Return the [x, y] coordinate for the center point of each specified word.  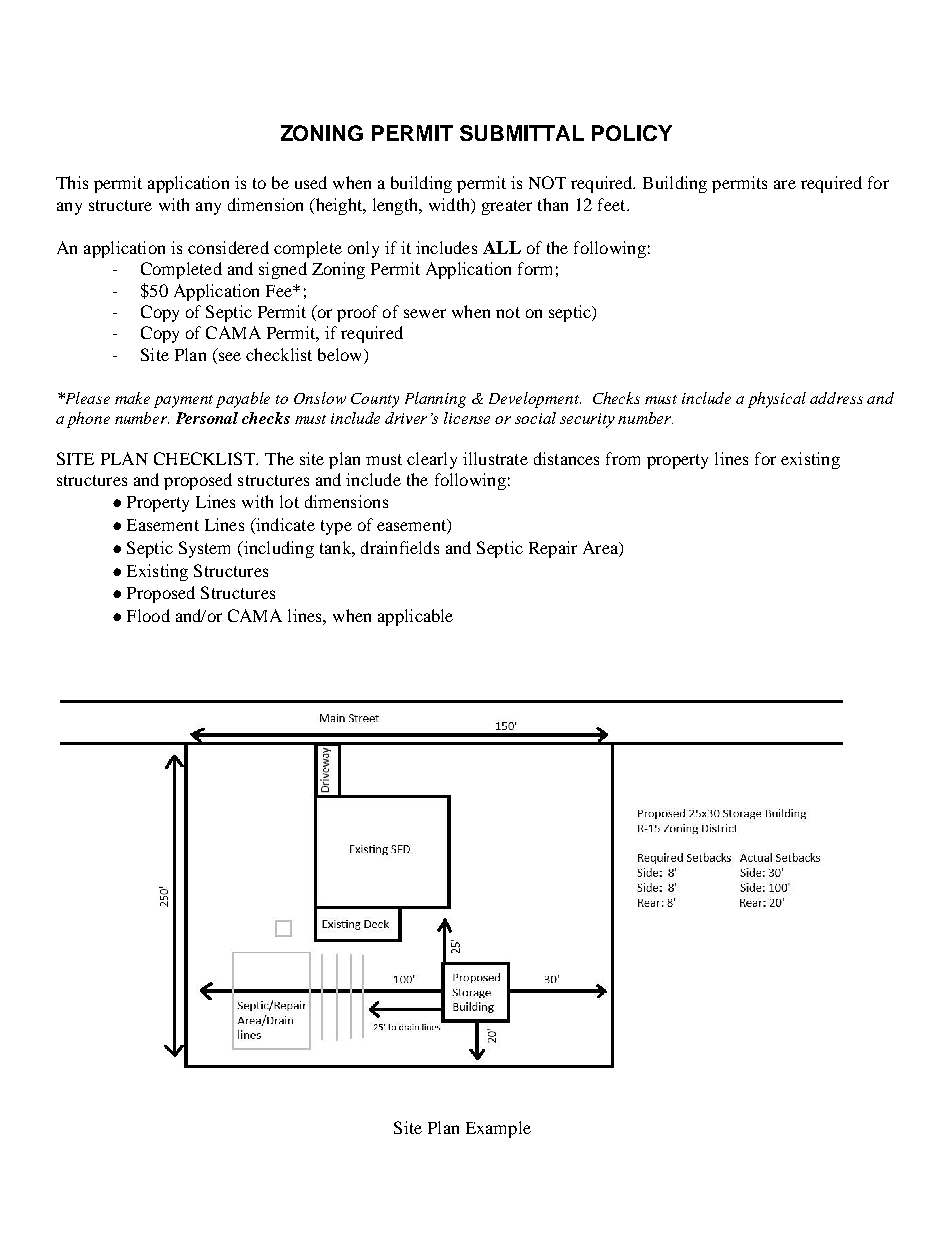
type [336, 527]
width [450, 204]
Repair [553, 549]
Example [498, 1129]
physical [777, 400]
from [623, 458]
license [467, 418]
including [277, 549]
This [72, 182]
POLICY [632, 133]
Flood [148, 615]
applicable [415, 617]
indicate [284, 526]
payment [183, 401]
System [204, 549]
